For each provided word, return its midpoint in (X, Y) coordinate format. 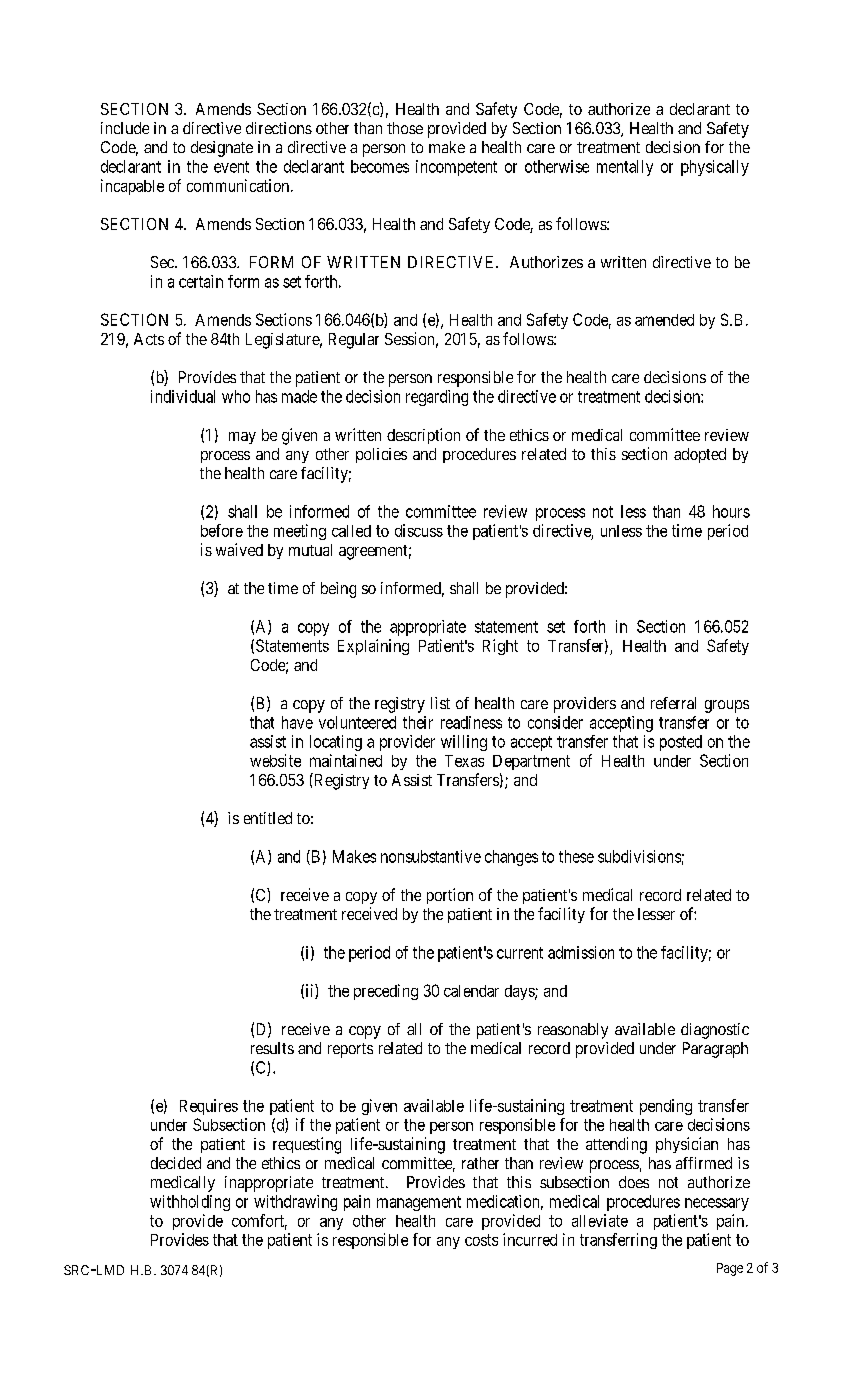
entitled (268, 818)
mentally (625, 168)
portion (450, 896)
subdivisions (639, 856)
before (222, 530)
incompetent (456, 168)
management (419, 1203)
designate (222, 149)
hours (731, 511)
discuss (419, 530)
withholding (190, 1203)
